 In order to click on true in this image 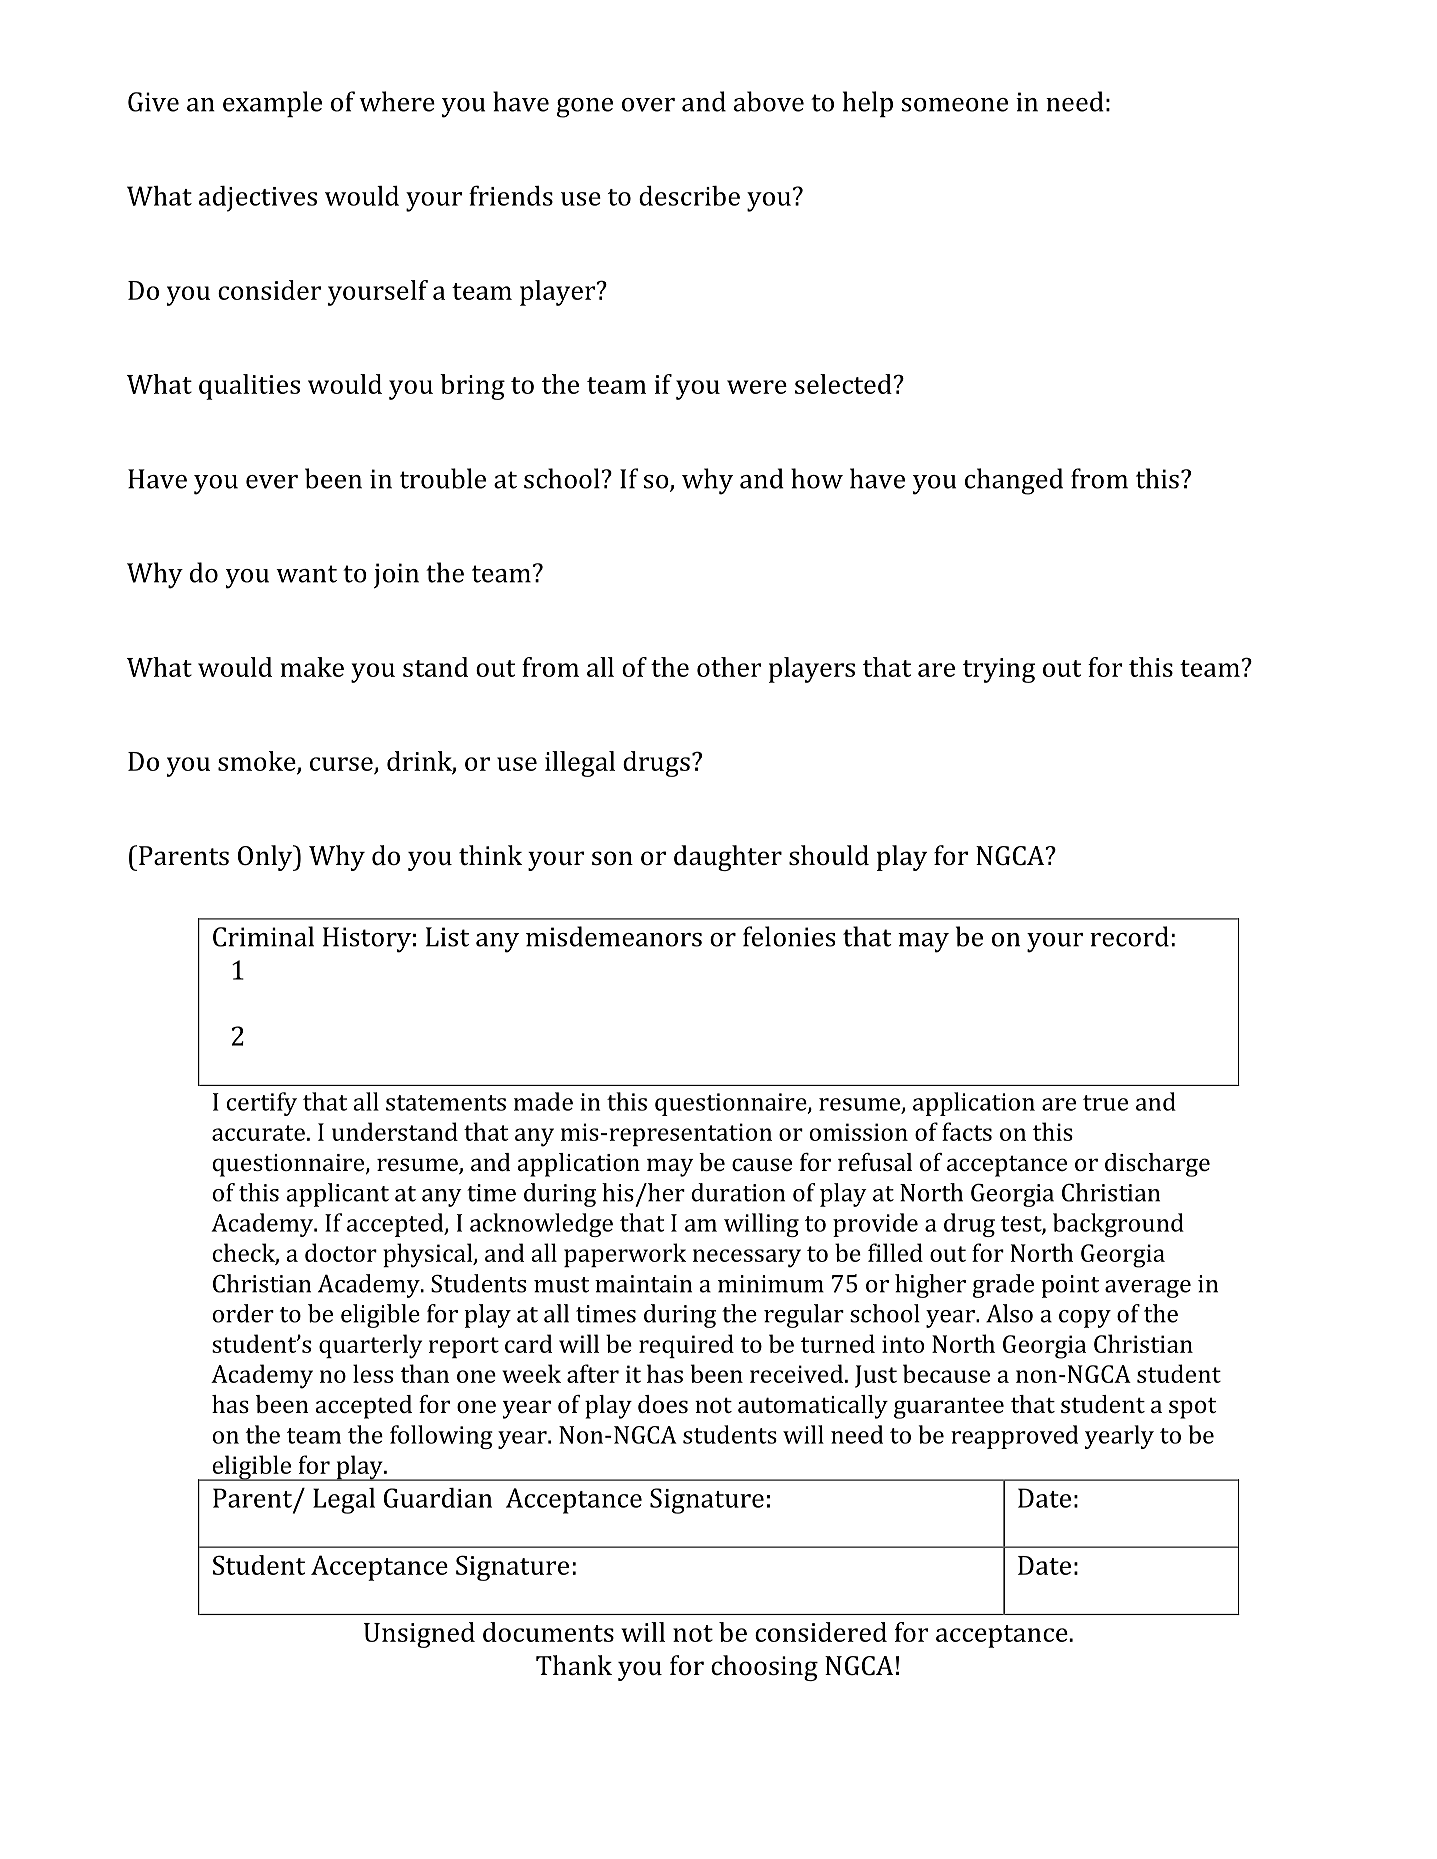, I will do `click(1105, 1103)`.
